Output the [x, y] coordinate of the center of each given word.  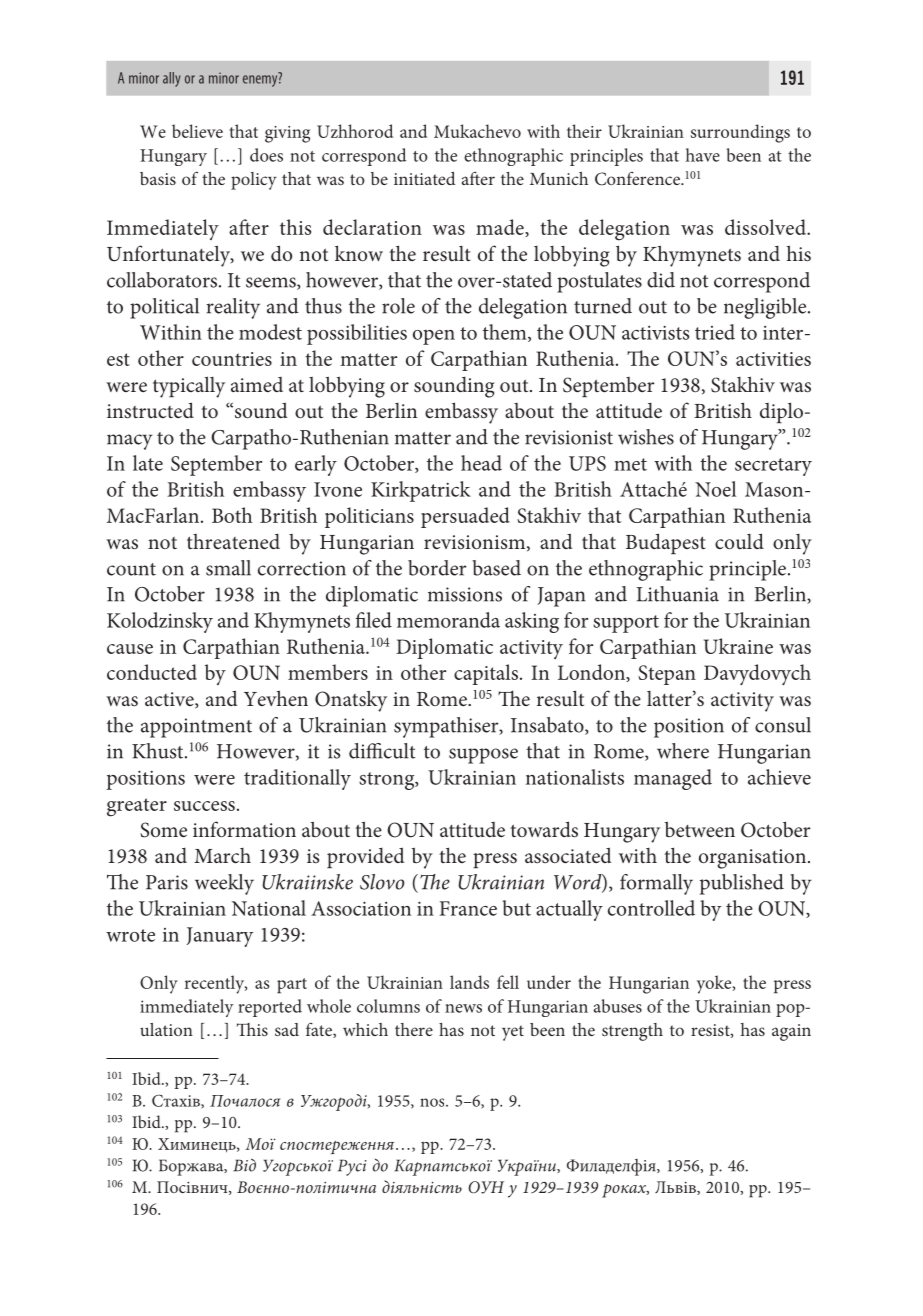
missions [465, 594]
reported [270, 1008]
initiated [424, 178]
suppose [483, 756]
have [703, 155]
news [463, 1008]
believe [197, 131]
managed [673, 779]
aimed [257, 384]
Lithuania [677, 594]
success [204, 806]
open [434, 337]
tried [715, 332]
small [228, 568]
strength [632, 1032]
